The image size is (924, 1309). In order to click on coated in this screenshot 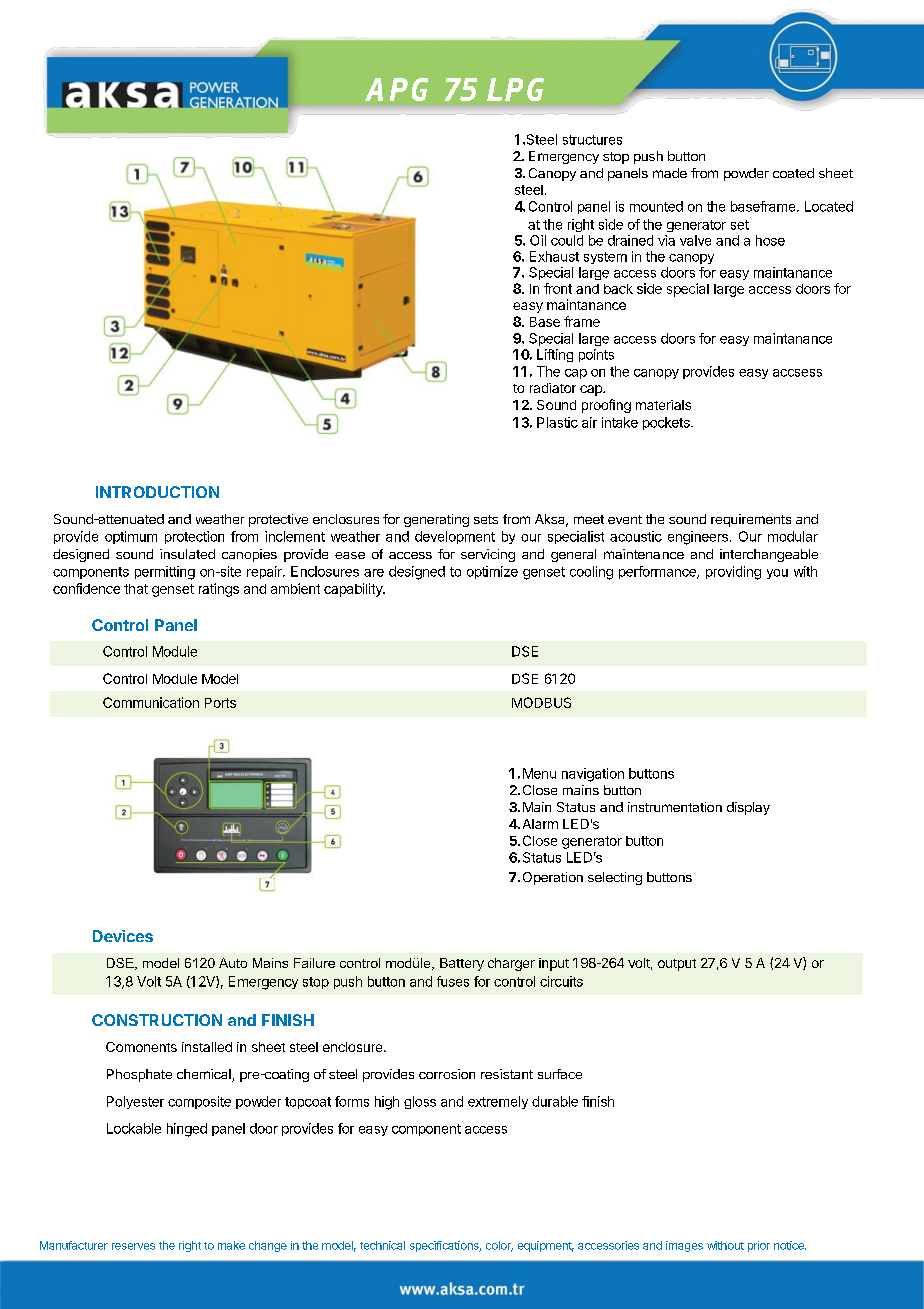, I will do `click(793, 173)`.
